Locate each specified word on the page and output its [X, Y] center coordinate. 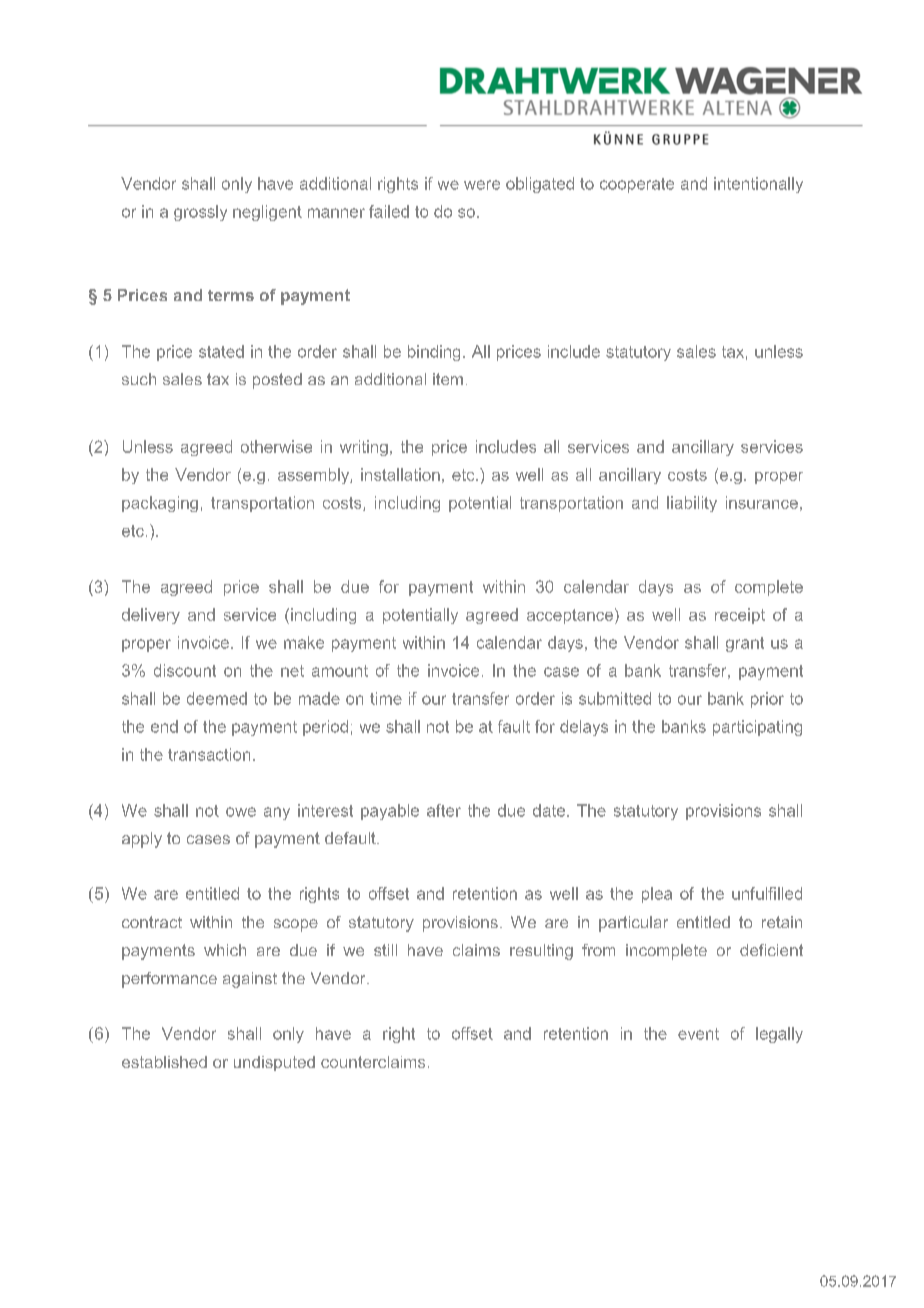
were [482, 185]
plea [657, 895]
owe [241, 812]
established [164, 1062]
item [448, 379]
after [444, 810]
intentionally [758, 185]
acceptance [571, 616]
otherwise [276, 446]
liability [692, 504]
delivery [151, 616]
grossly [200, 213]
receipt [740, 616]
